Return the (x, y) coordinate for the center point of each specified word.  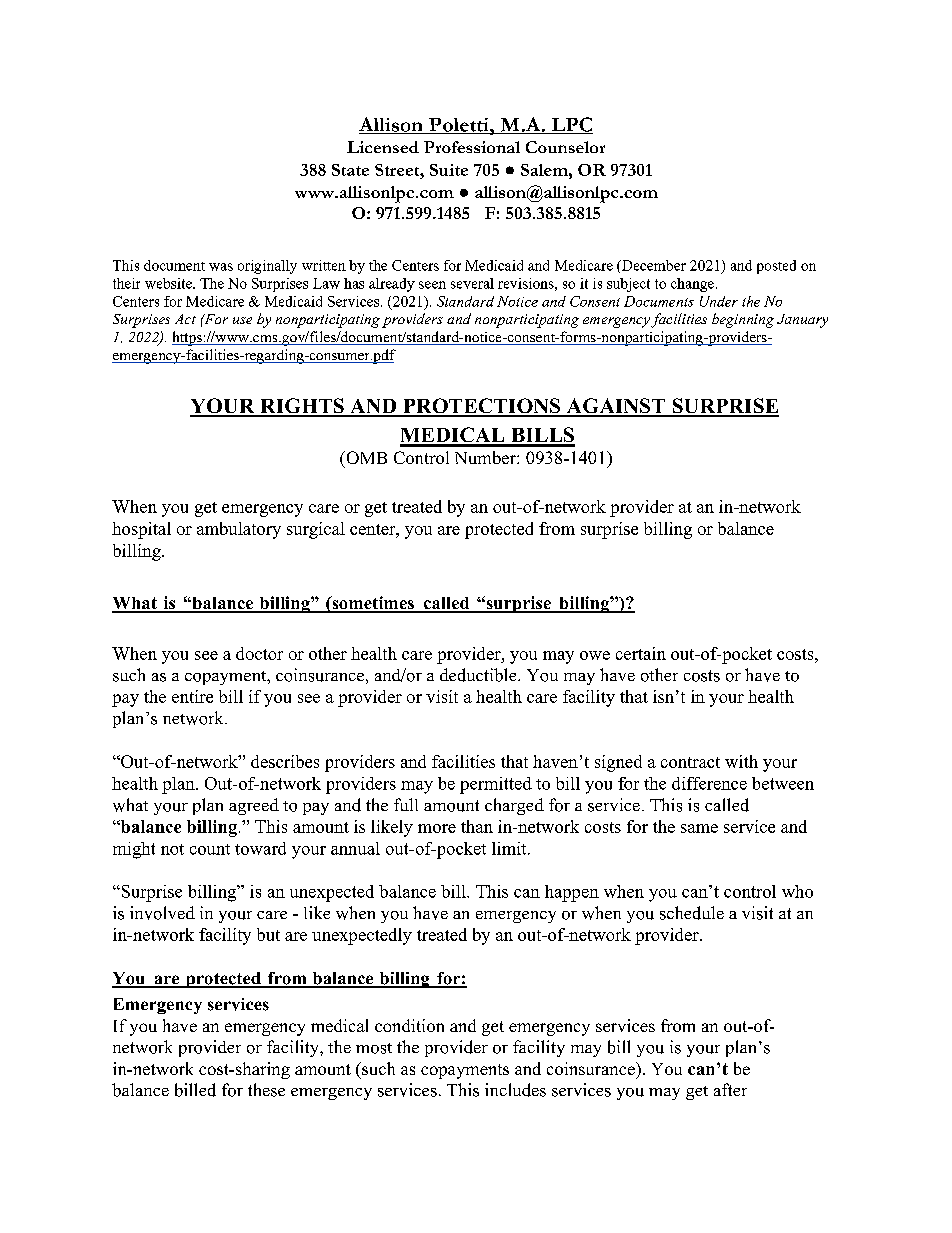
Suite (449, 170)
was (221, 267)
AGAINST (615, 407)
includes (515, 1090)
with (741, 761)
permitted (496, 785)
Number (486, 457)
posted (776, 267)
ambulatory (239, 530)
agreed (254, 806)
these (266, 1090)
